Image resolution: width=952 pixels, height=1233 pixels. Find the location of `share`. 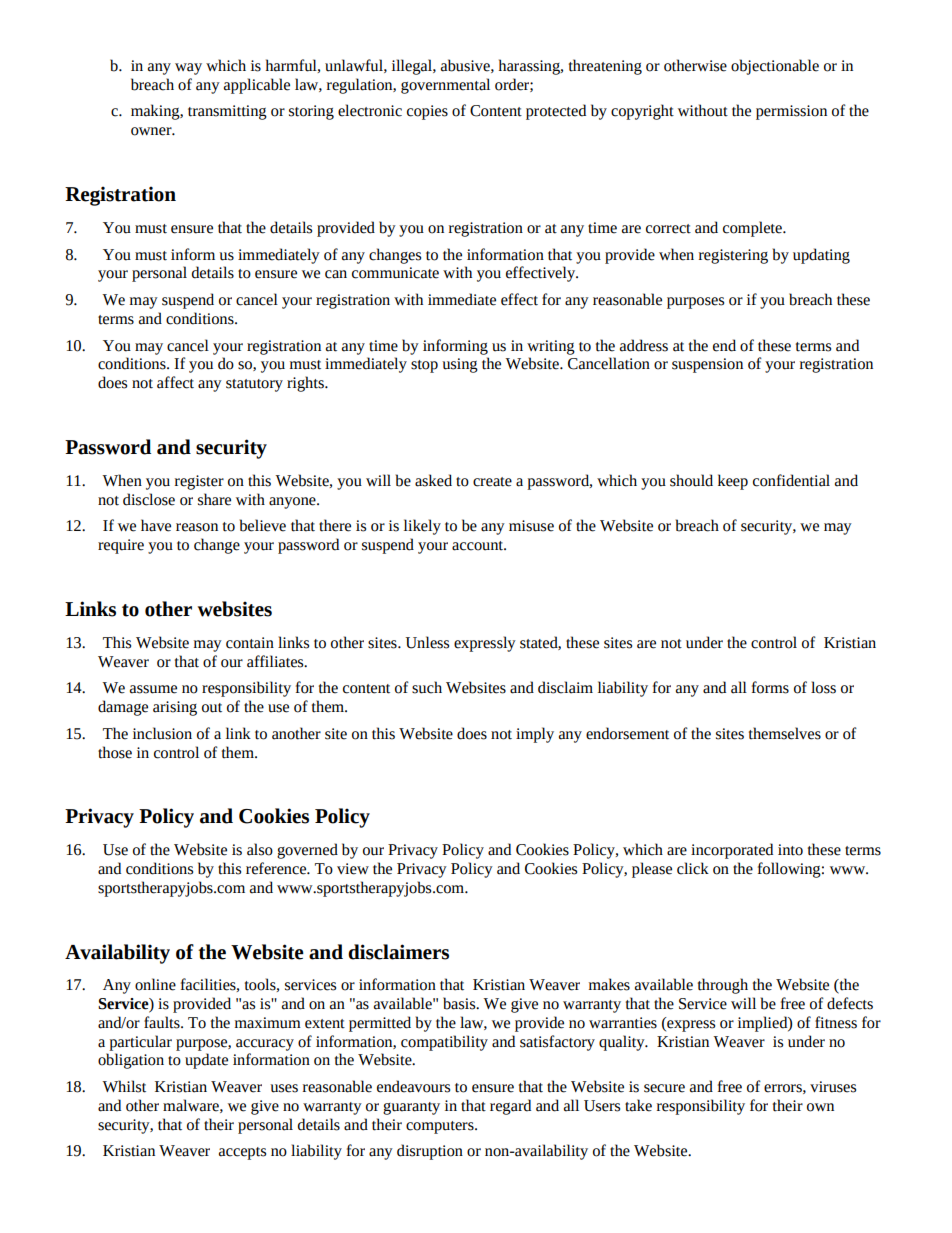

share is located at coordinates (214, 499).
